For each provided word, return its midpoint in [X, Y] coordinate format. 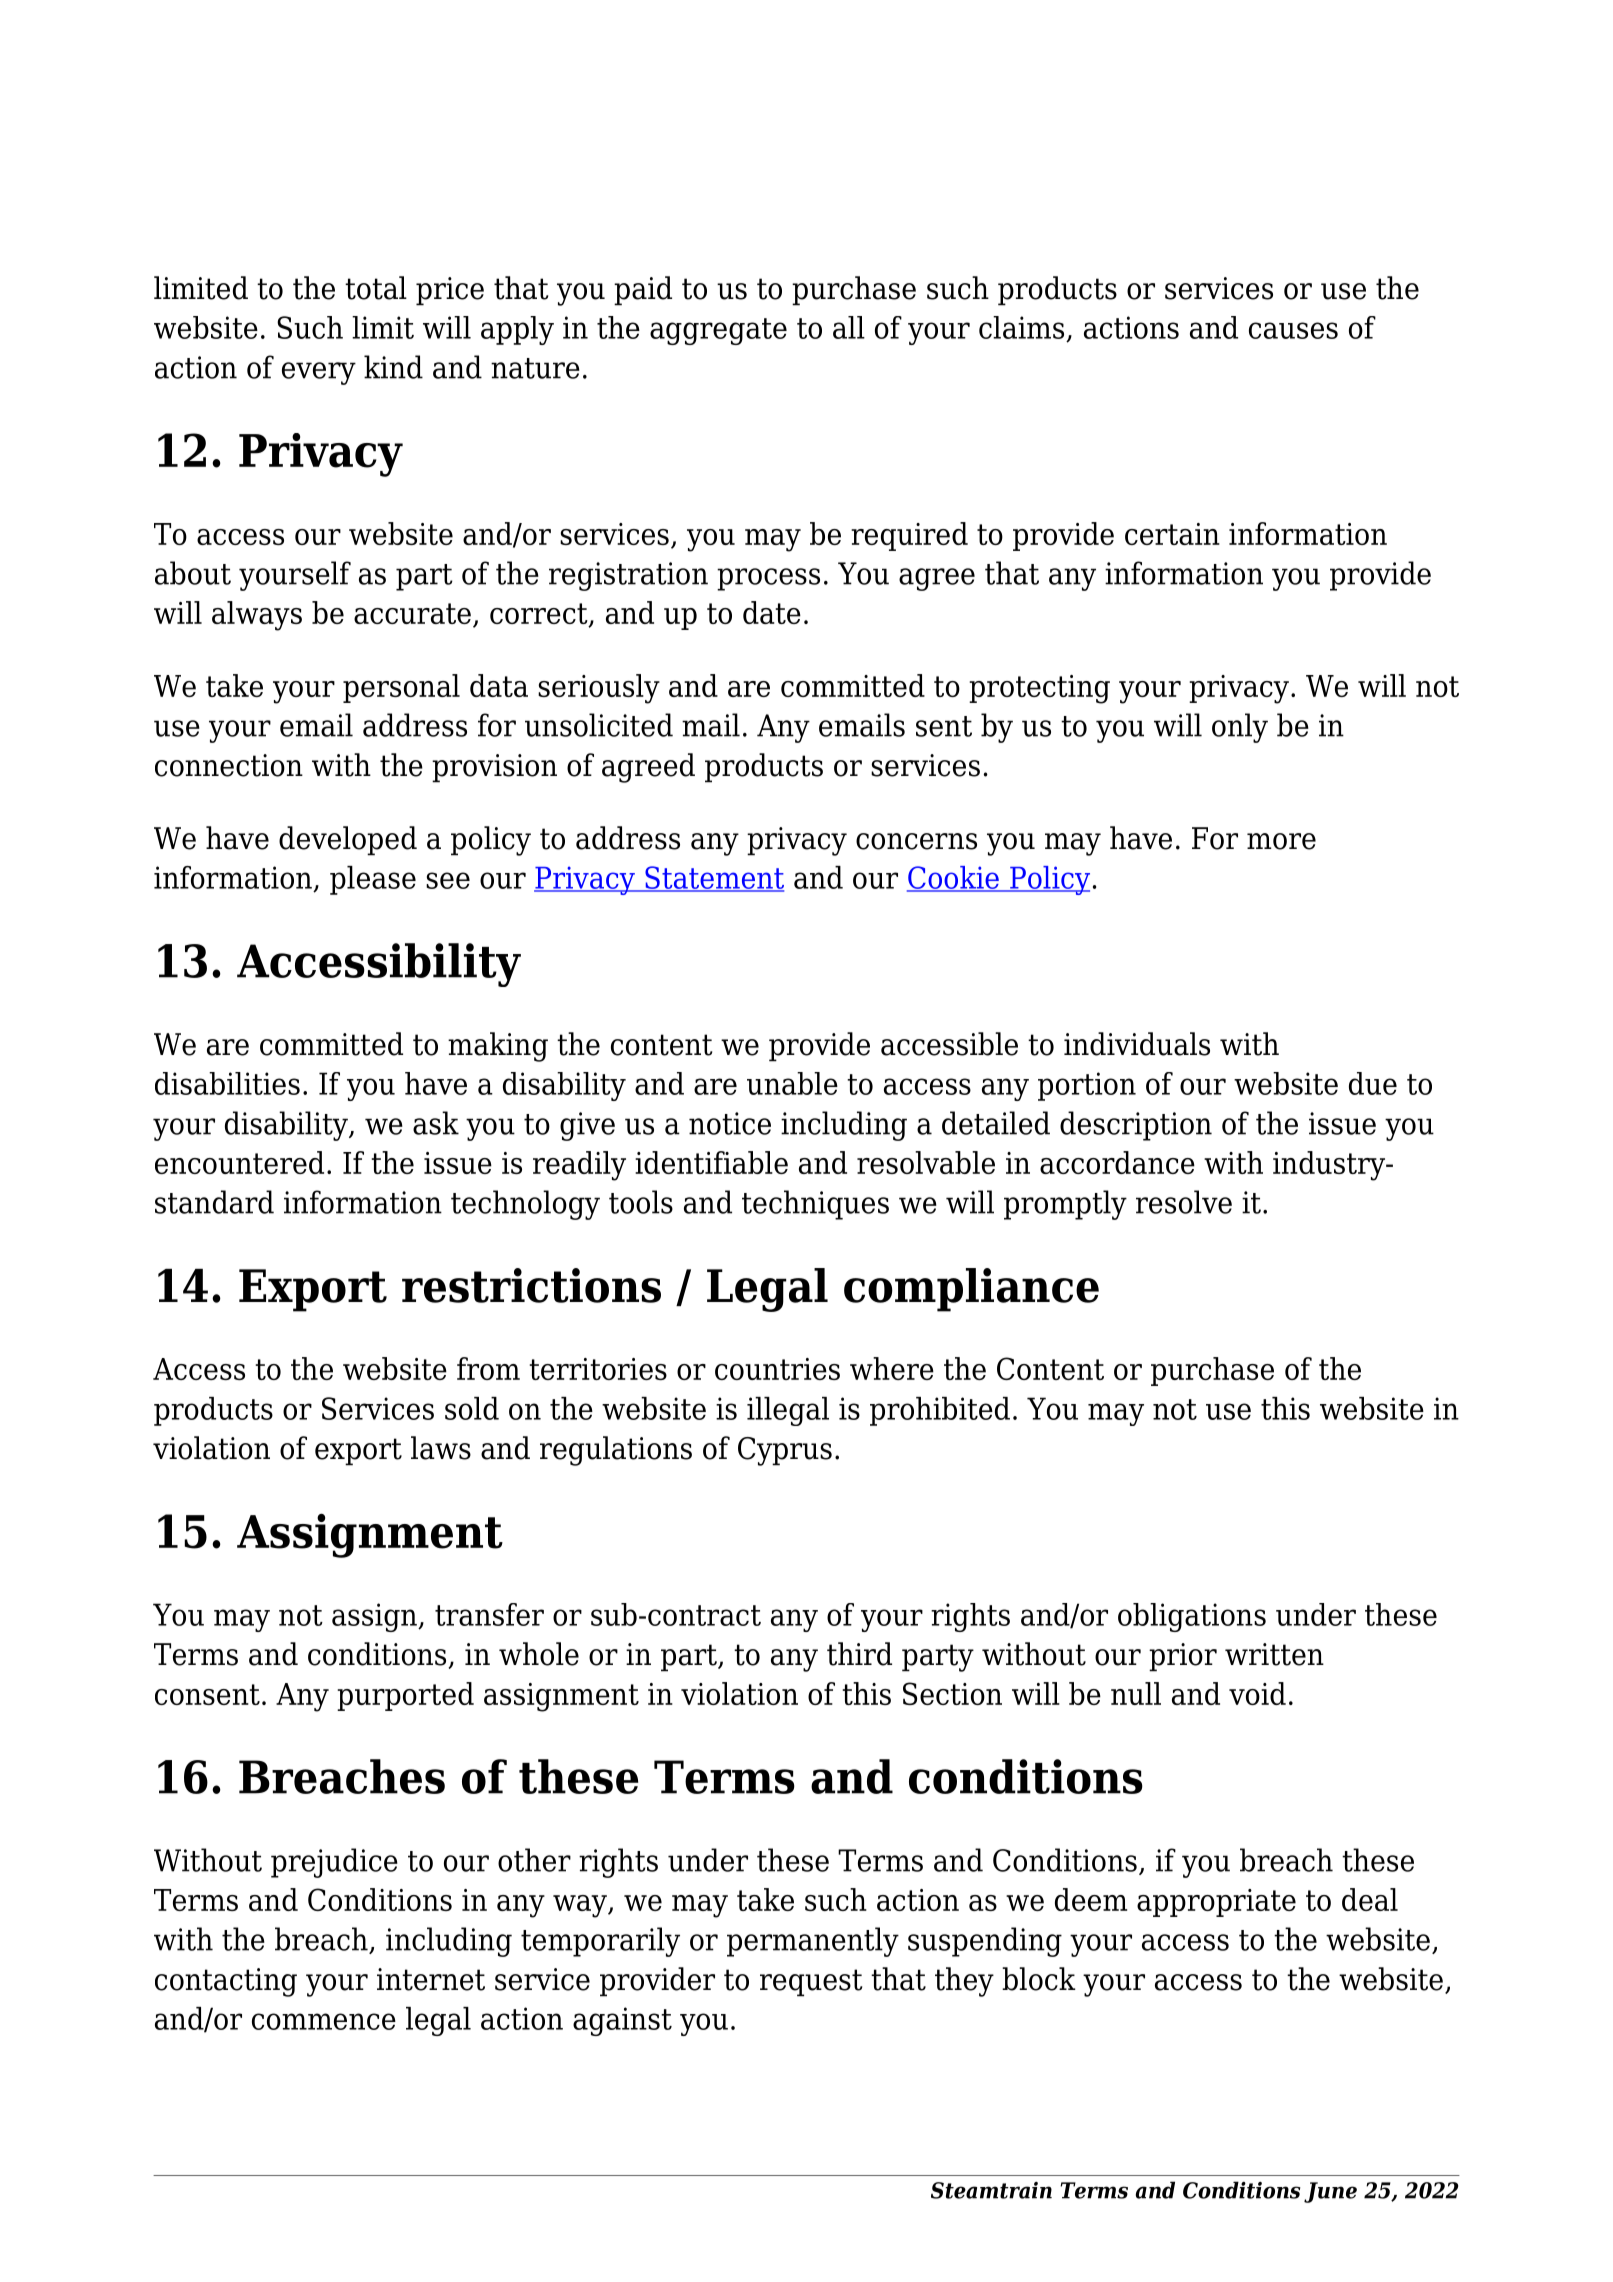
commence [324, 2021]
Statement [713, 878]
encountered [239, 1162]
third [859, 1654]
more [1281, 841]
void [1257, 1693]
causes [1293, 330]
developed [348, 841]
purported [405, 1696]
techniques [815, 1205]
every [319, 373]
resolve [1184, 1202]
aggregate [718, 331]
